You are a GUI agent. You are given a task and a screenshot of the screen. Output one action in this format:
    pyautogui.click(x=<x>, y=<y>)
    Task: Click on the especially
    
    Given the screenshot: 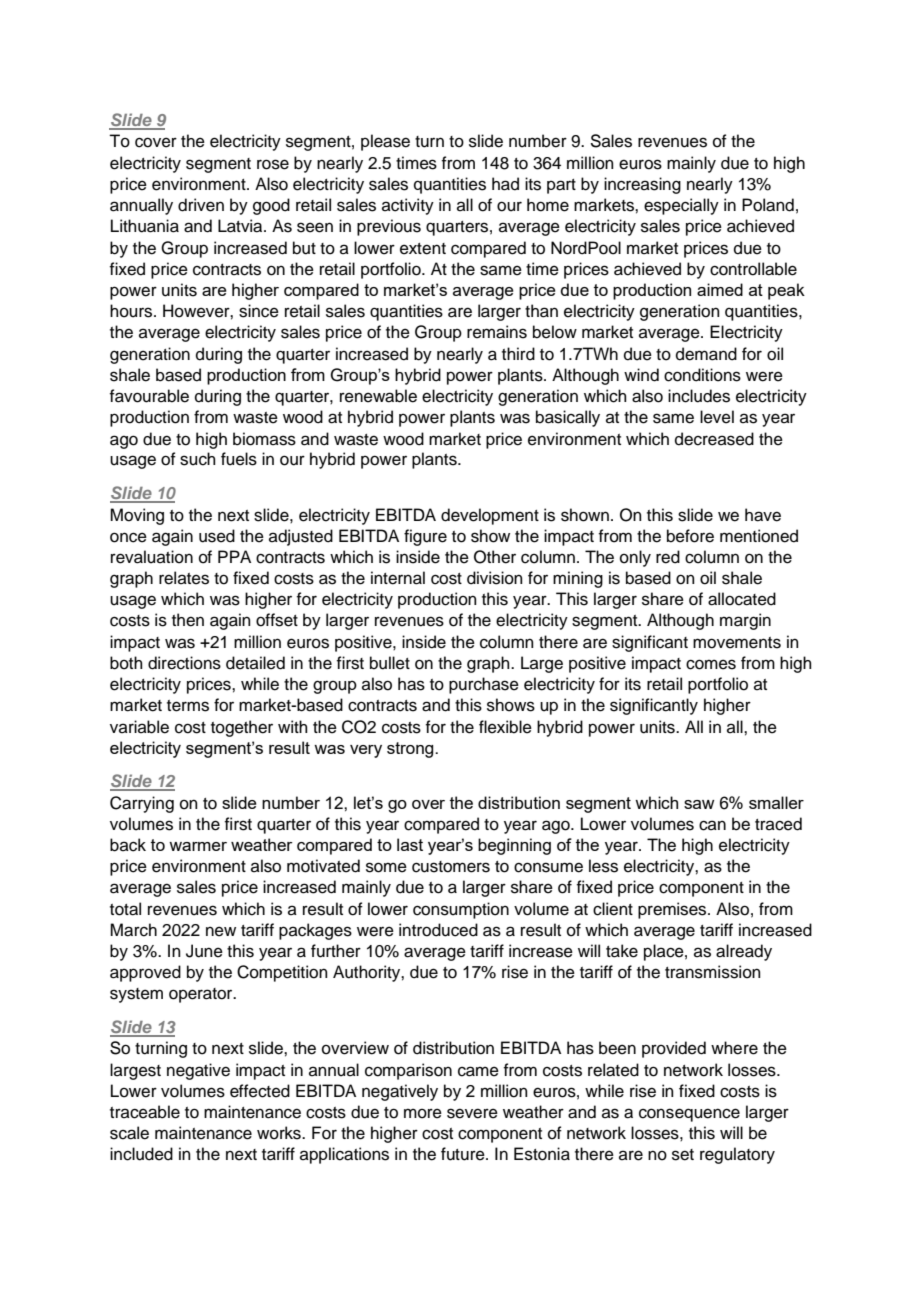 What is the action you would take?
    pyautogui.click(x=681, y=206)
